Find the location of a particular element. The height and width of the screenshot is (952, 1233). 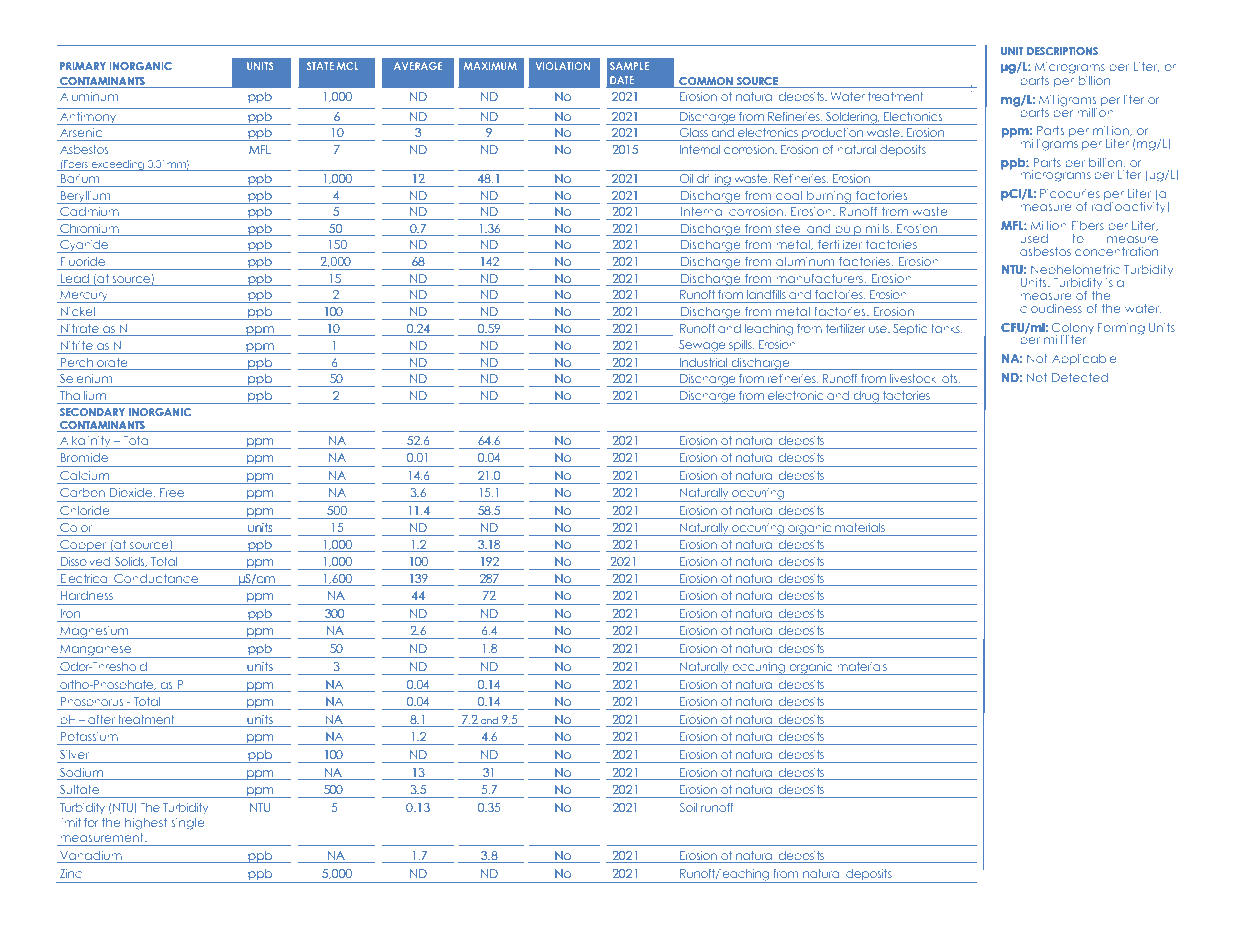

DESCRIPTIONS is located at coordinates (1062, 51).
